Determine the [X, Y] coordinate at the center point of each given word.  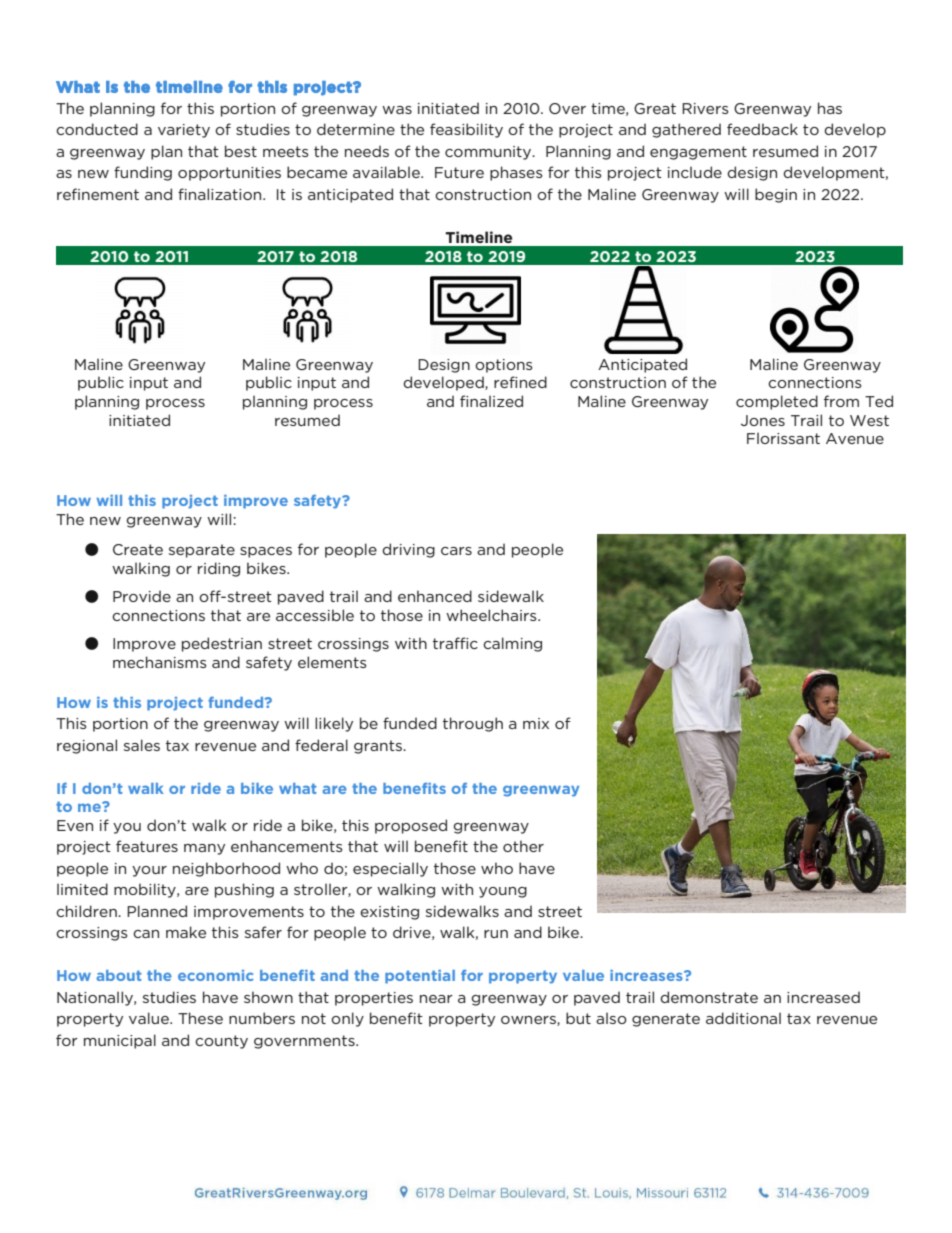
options [504, 366]
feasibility [466, 130]
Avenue [855, 438]
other [523, 846]
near [436, 999]
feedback [762, 129]
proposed [411, 826]
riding [219, 569]
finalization [221, 194]
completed [777, 402]
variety [184, 131]
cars [456, 551]
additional [743, 1018]
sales [142, 745]
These [200, 1018]
